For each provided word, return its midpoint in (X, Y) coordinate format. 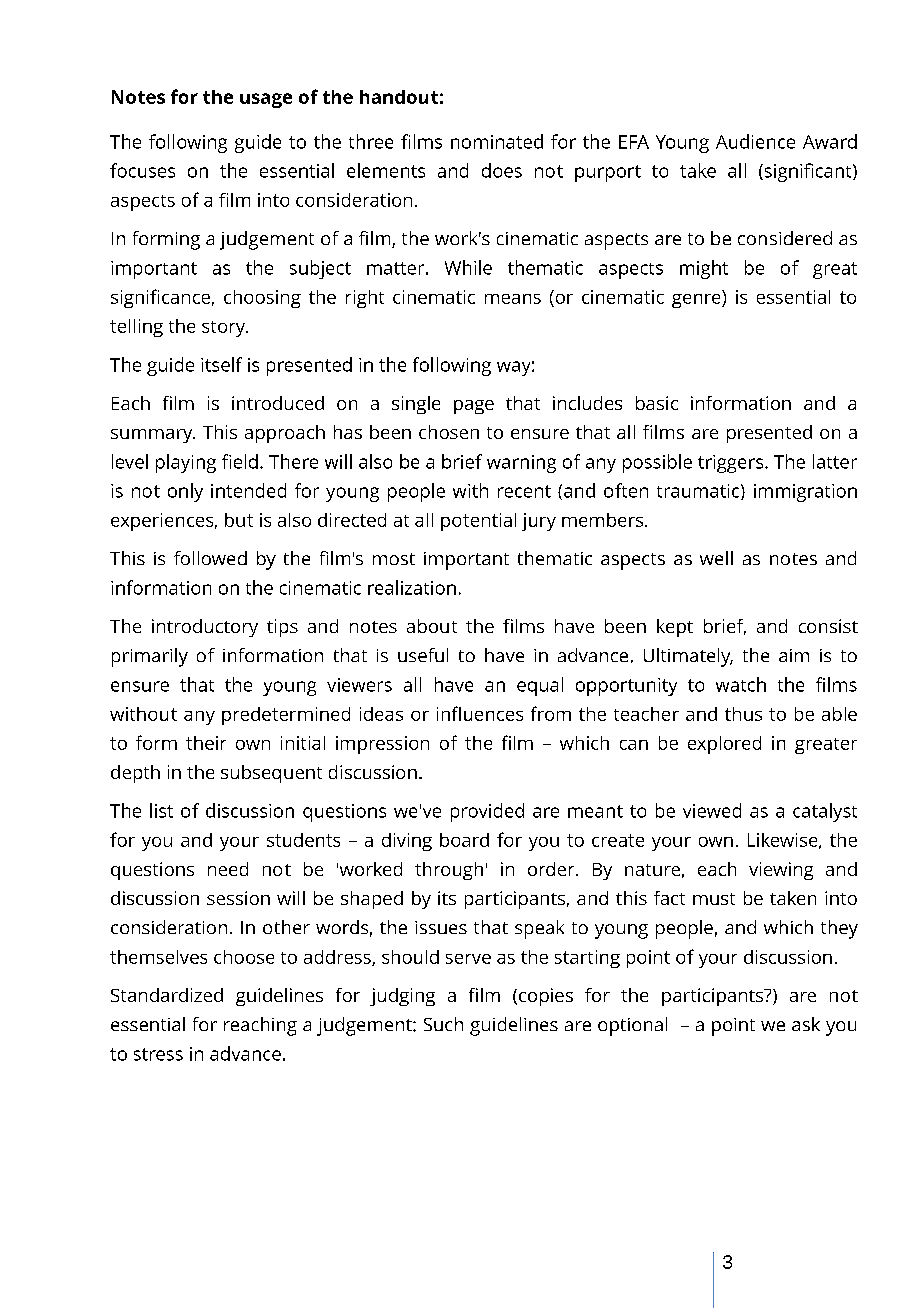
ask (806, 1024)
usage (266, 100)
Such (443, 1024)
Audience (755, 141)
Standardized (167, 995)
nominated (497, 141)
